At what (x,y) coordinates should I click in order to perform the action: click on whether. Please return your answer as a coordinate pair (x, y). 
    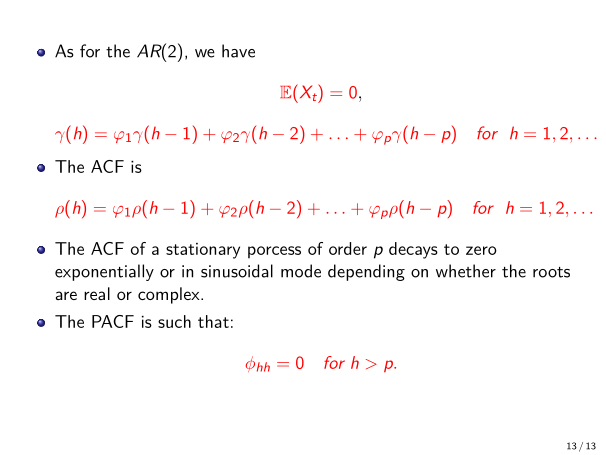
    Looking at the image, I should click on (466, 271).
